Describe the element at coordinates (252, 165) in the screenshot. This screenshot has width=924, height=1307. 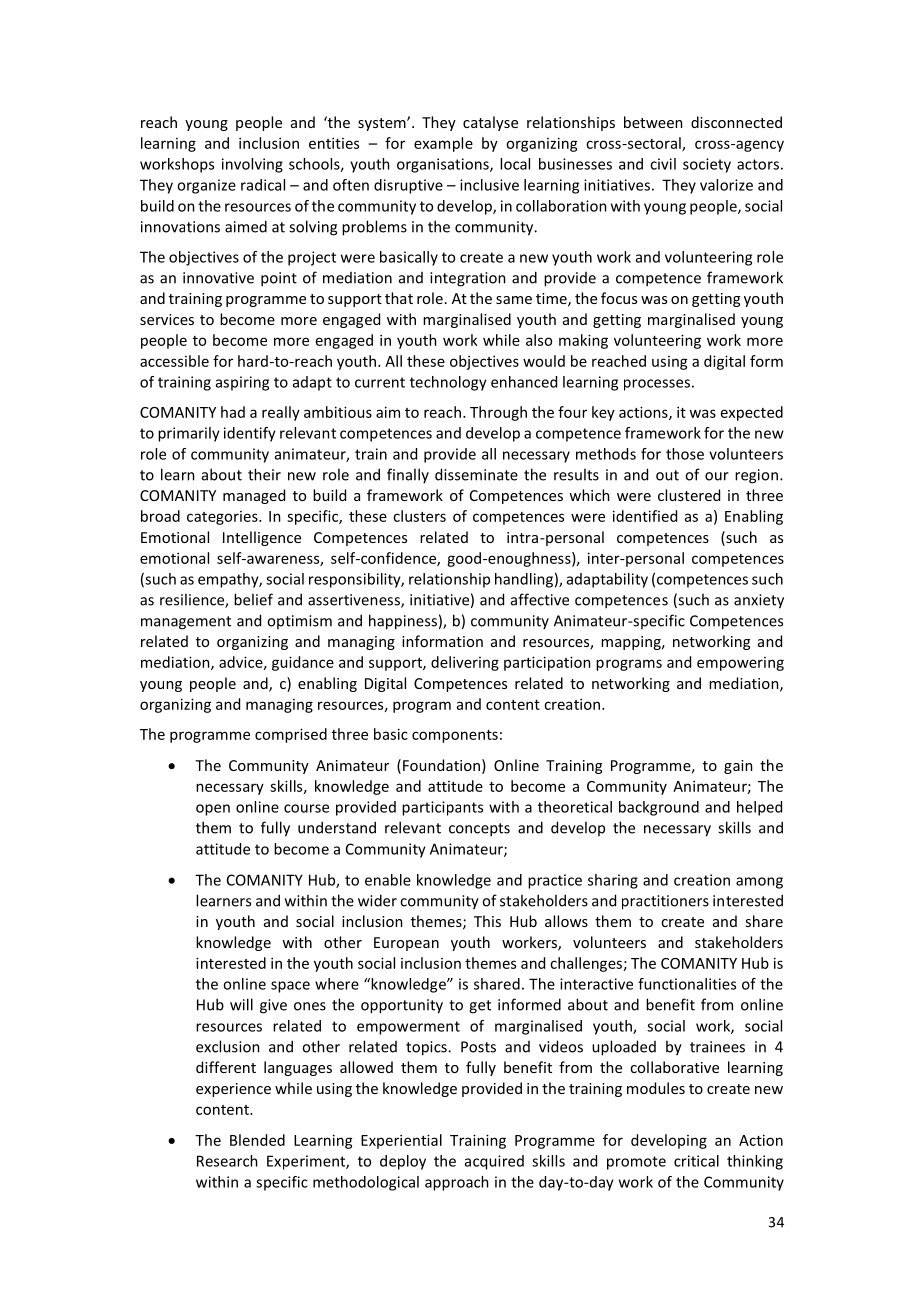
I see `involving` at that location.
